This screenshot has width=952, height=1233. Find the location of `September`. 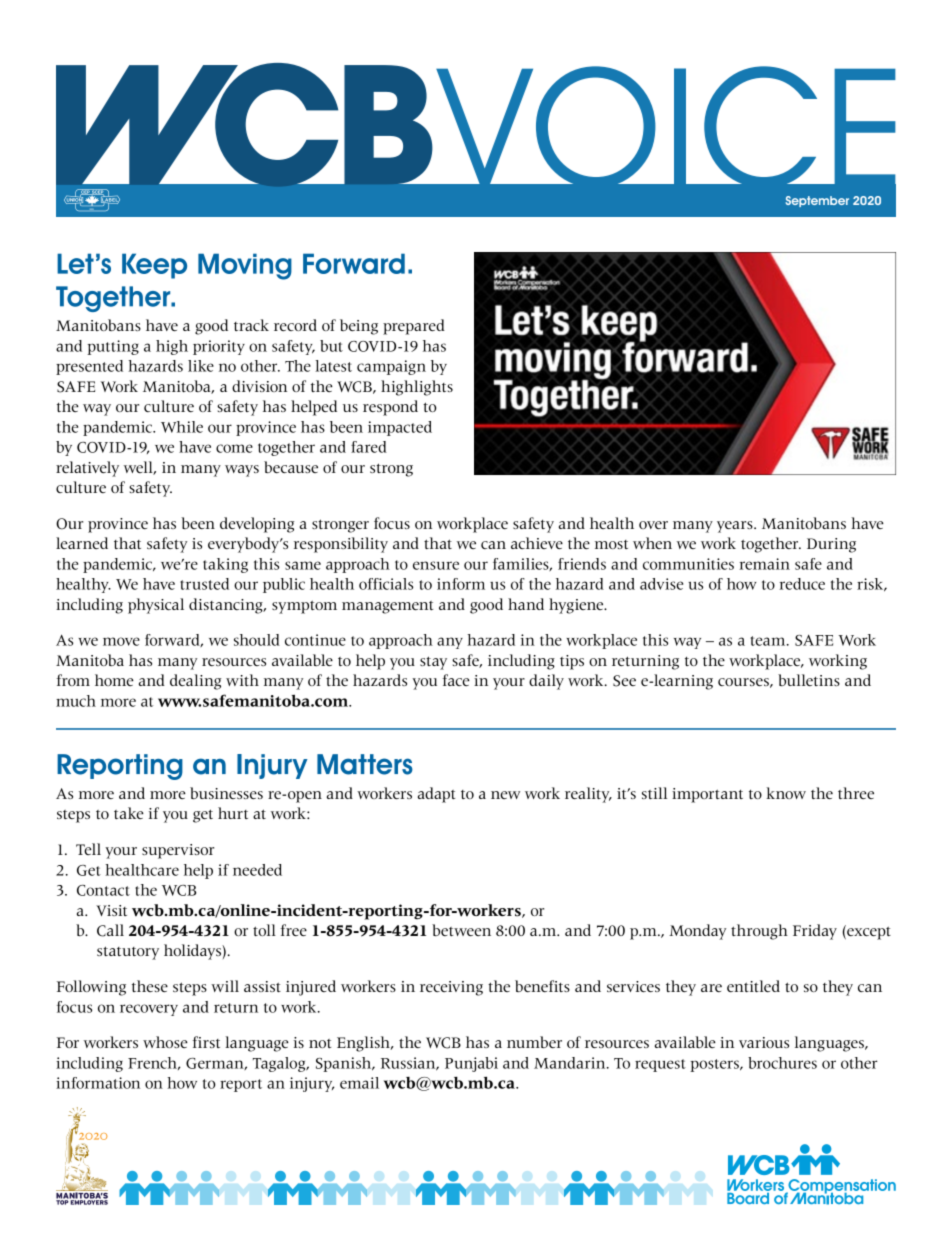

September is located at coordinates (817, 201).
